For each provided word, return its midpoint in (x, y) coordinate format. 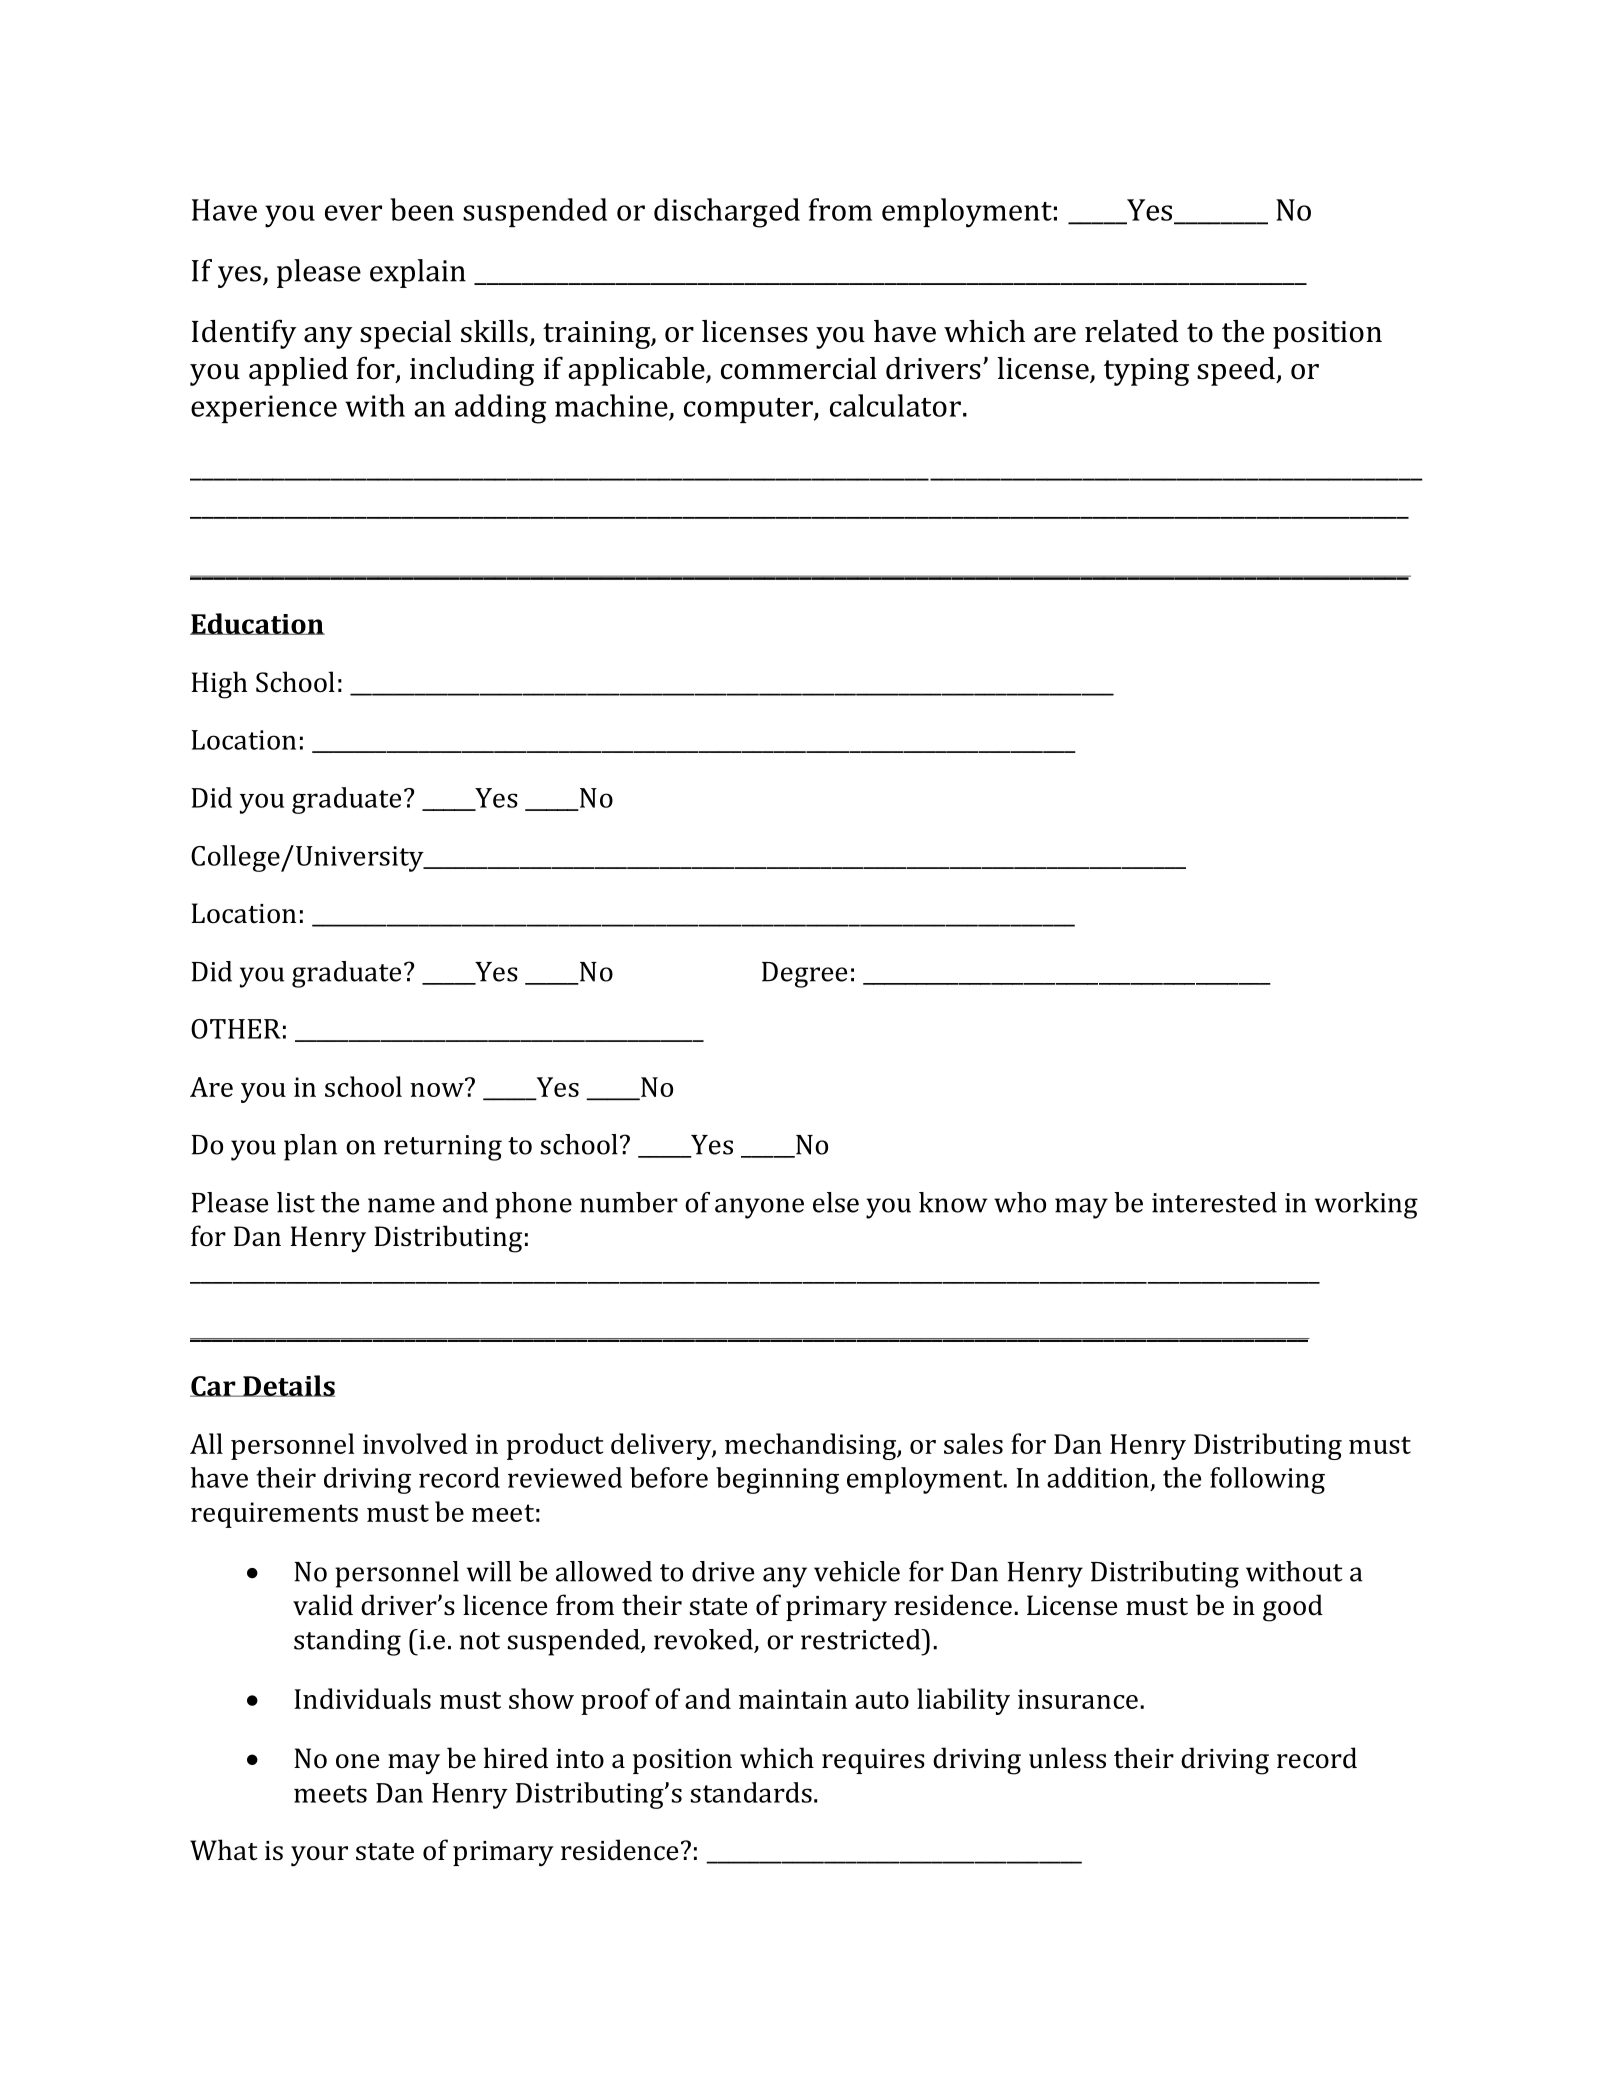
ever (353, 213)
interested (1214, 1202)
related (1132, 331)
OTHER (236, 1029)
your (319, 1856)
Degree (804, 975)
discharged (727, 213)
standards (751, 1792)
